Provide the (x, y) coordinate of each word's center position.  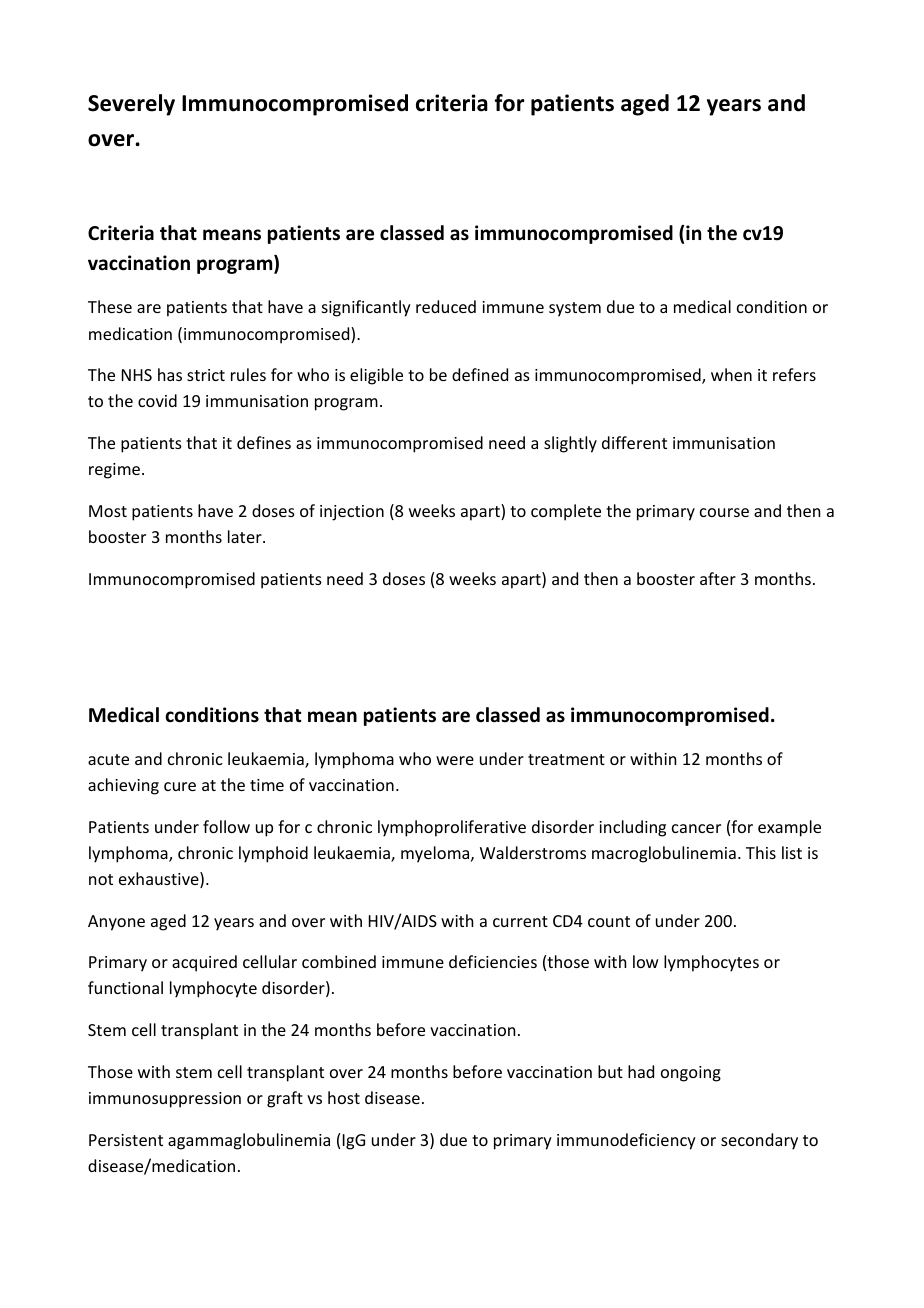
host (344, 1097)
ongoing (691, 1074)
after (718, 578)
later (246, 536)
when (731, 374)
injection (352, 513)
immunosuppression (165, 1100)
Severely (131, 105)
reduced (446, 306)
